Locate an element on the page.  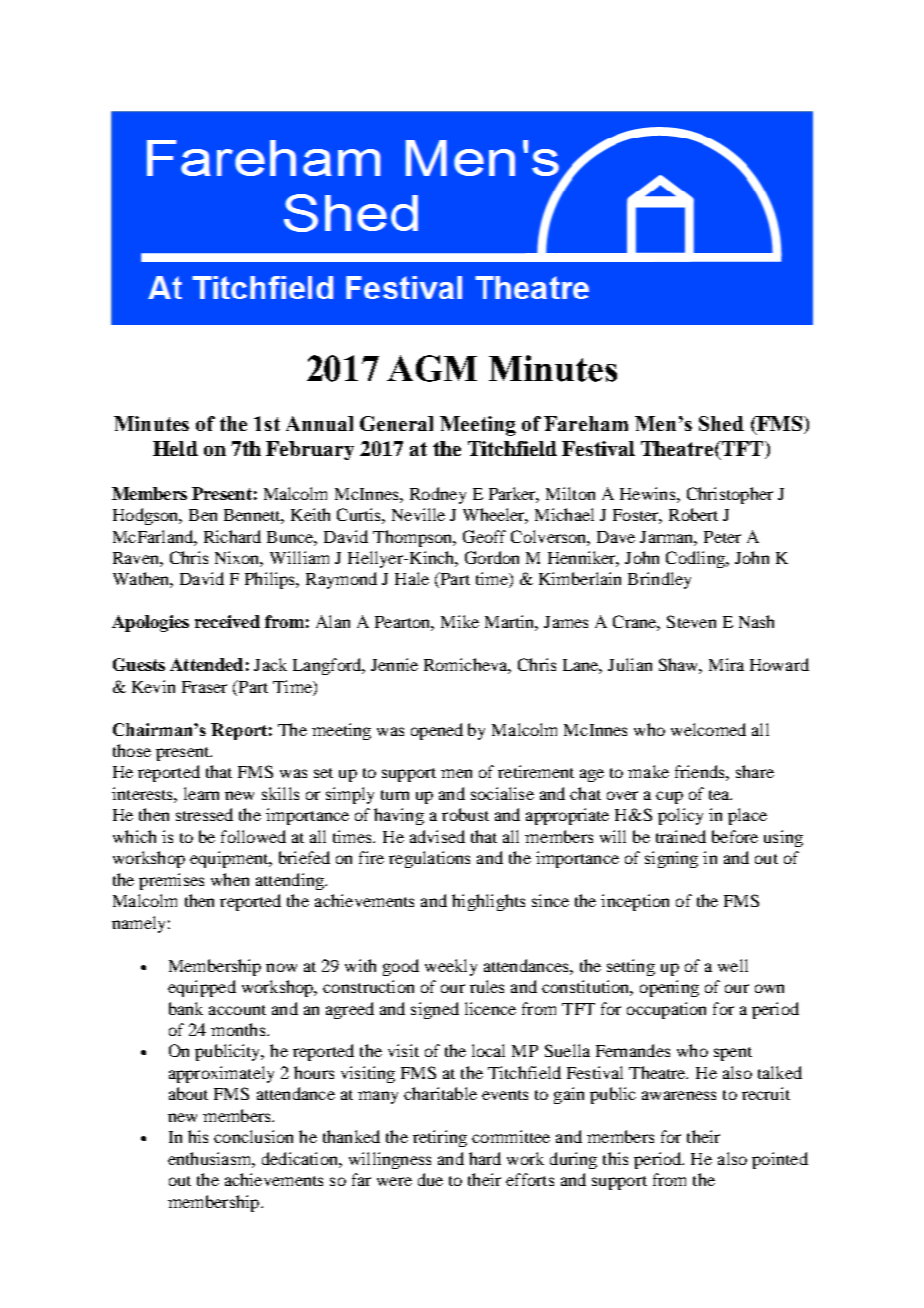
tea is located at coordinates (720, 795).
